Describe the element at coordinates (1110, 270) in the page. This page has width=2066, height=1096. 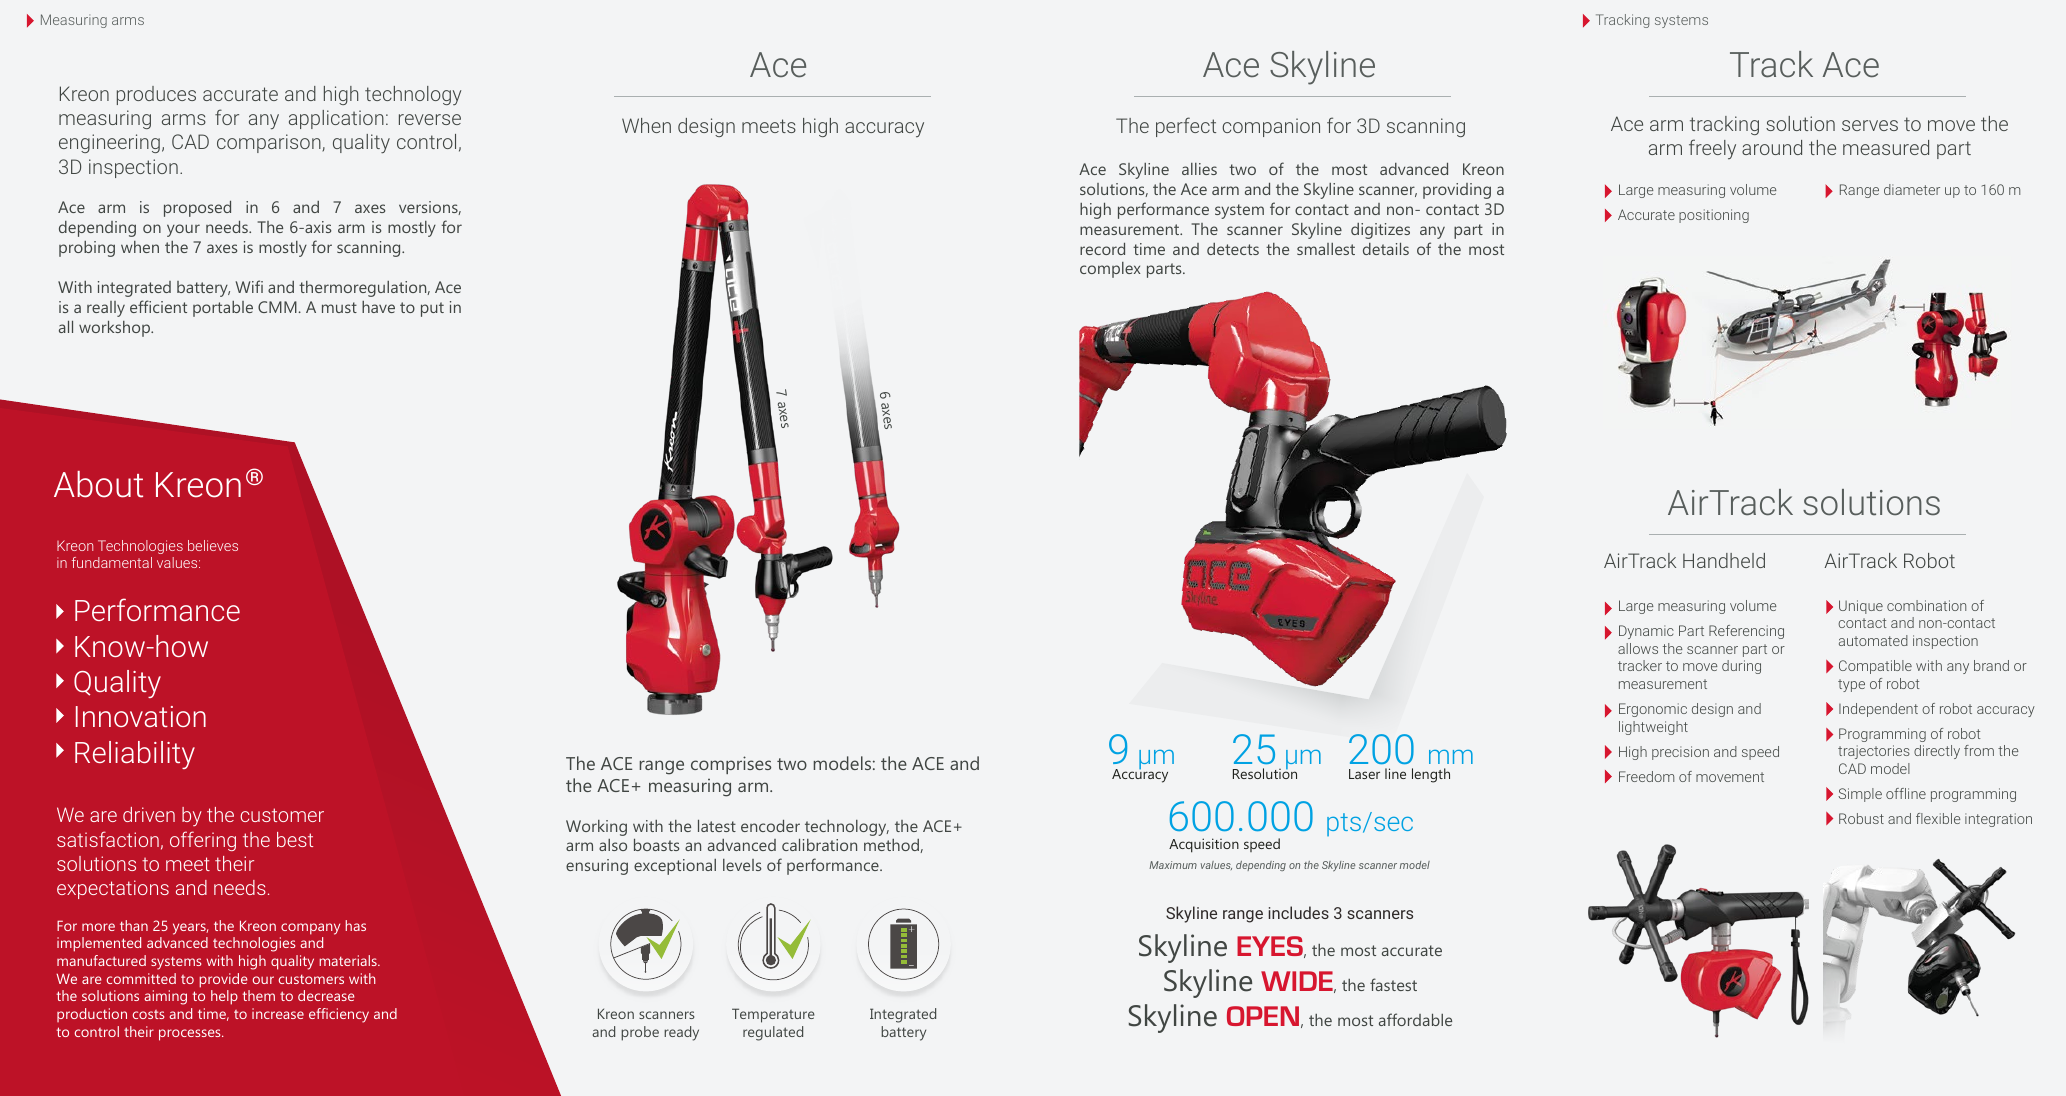
I see `complex` at that location.
